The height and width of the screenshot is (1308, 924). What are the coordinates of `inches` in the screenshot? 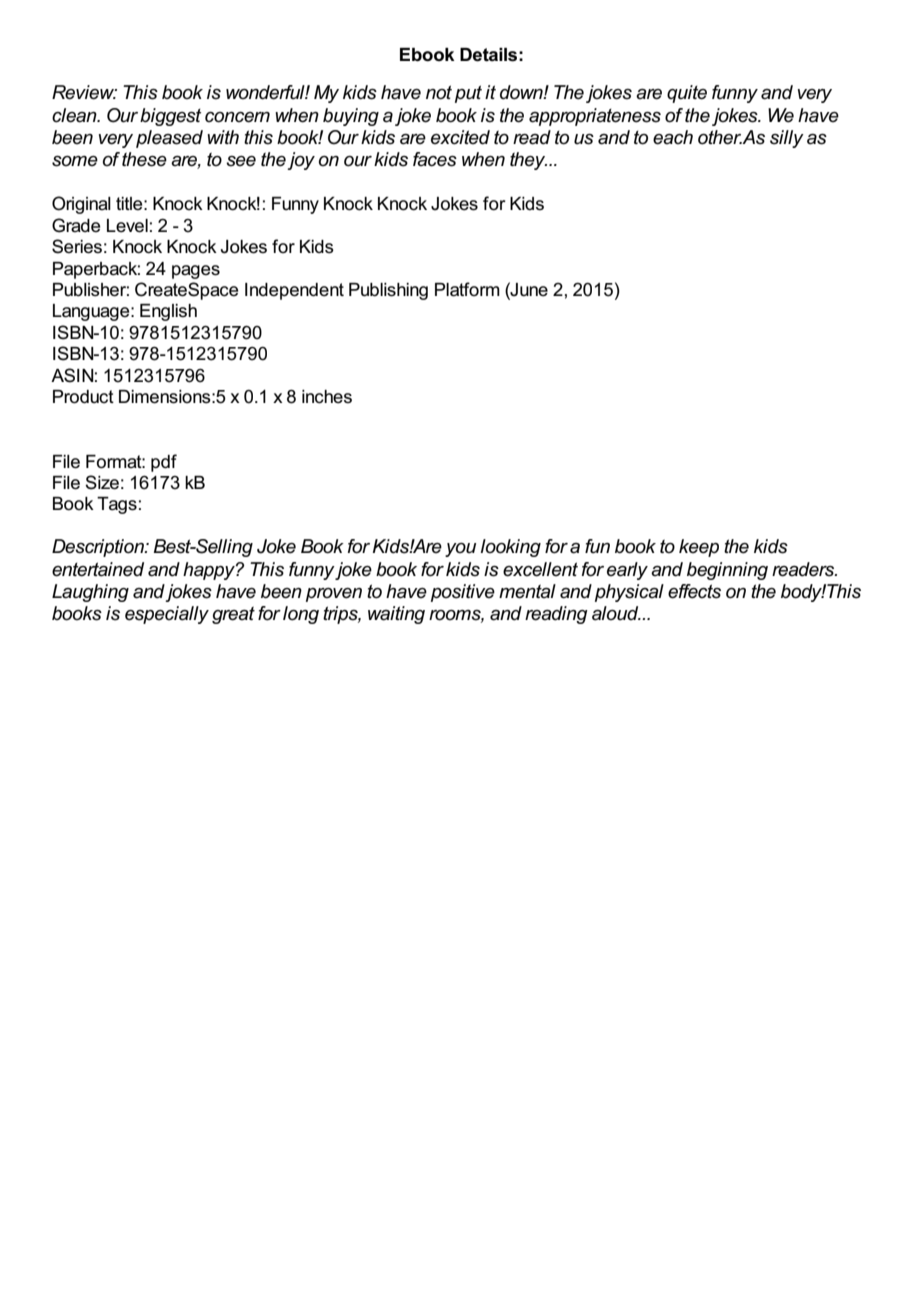 It's located at (327, 397).
